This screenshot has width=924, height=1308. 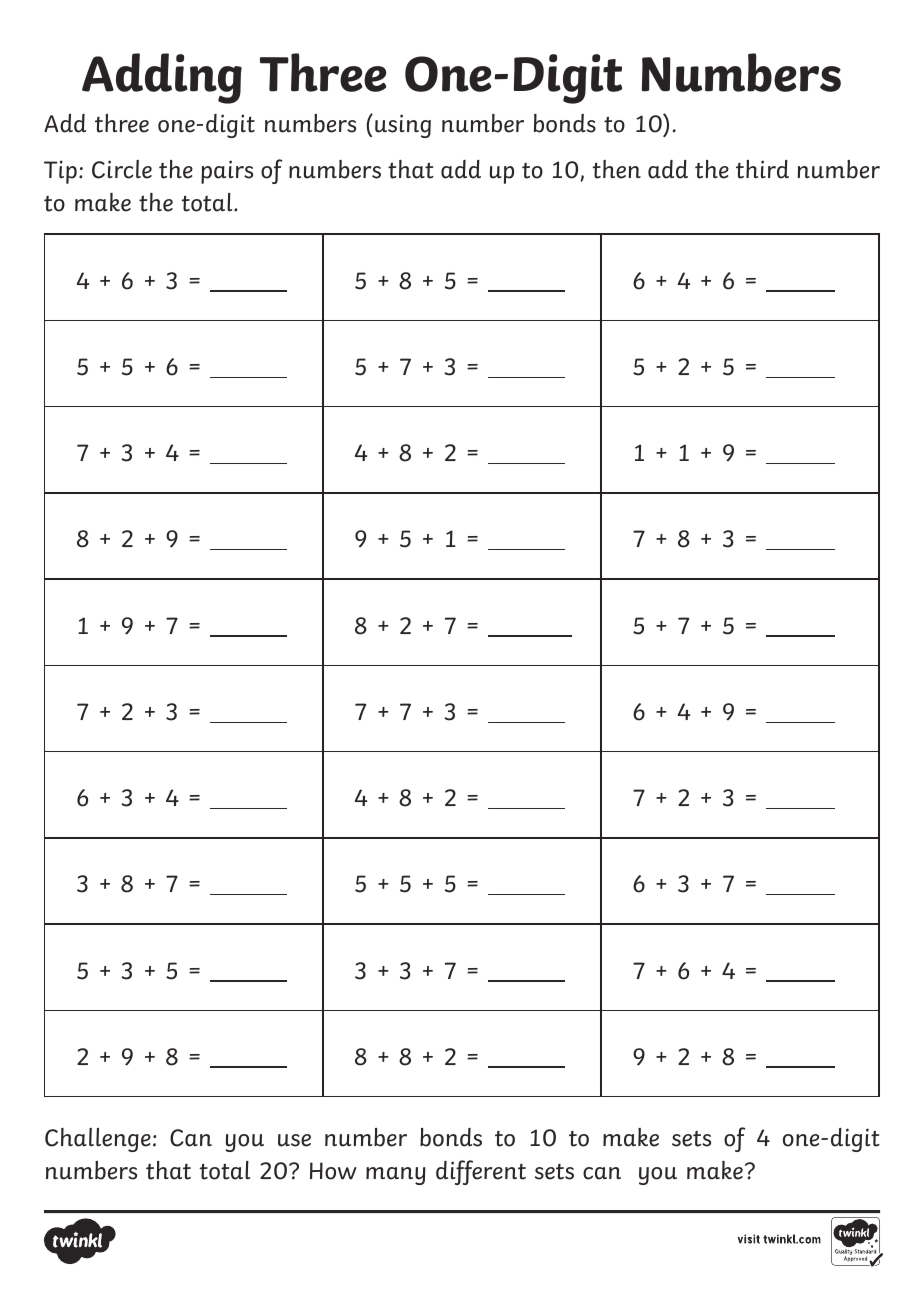 What do you see at coordinates (162, 78) in the screenshot?
I see `Adding` at bounding box center [162, 78].
